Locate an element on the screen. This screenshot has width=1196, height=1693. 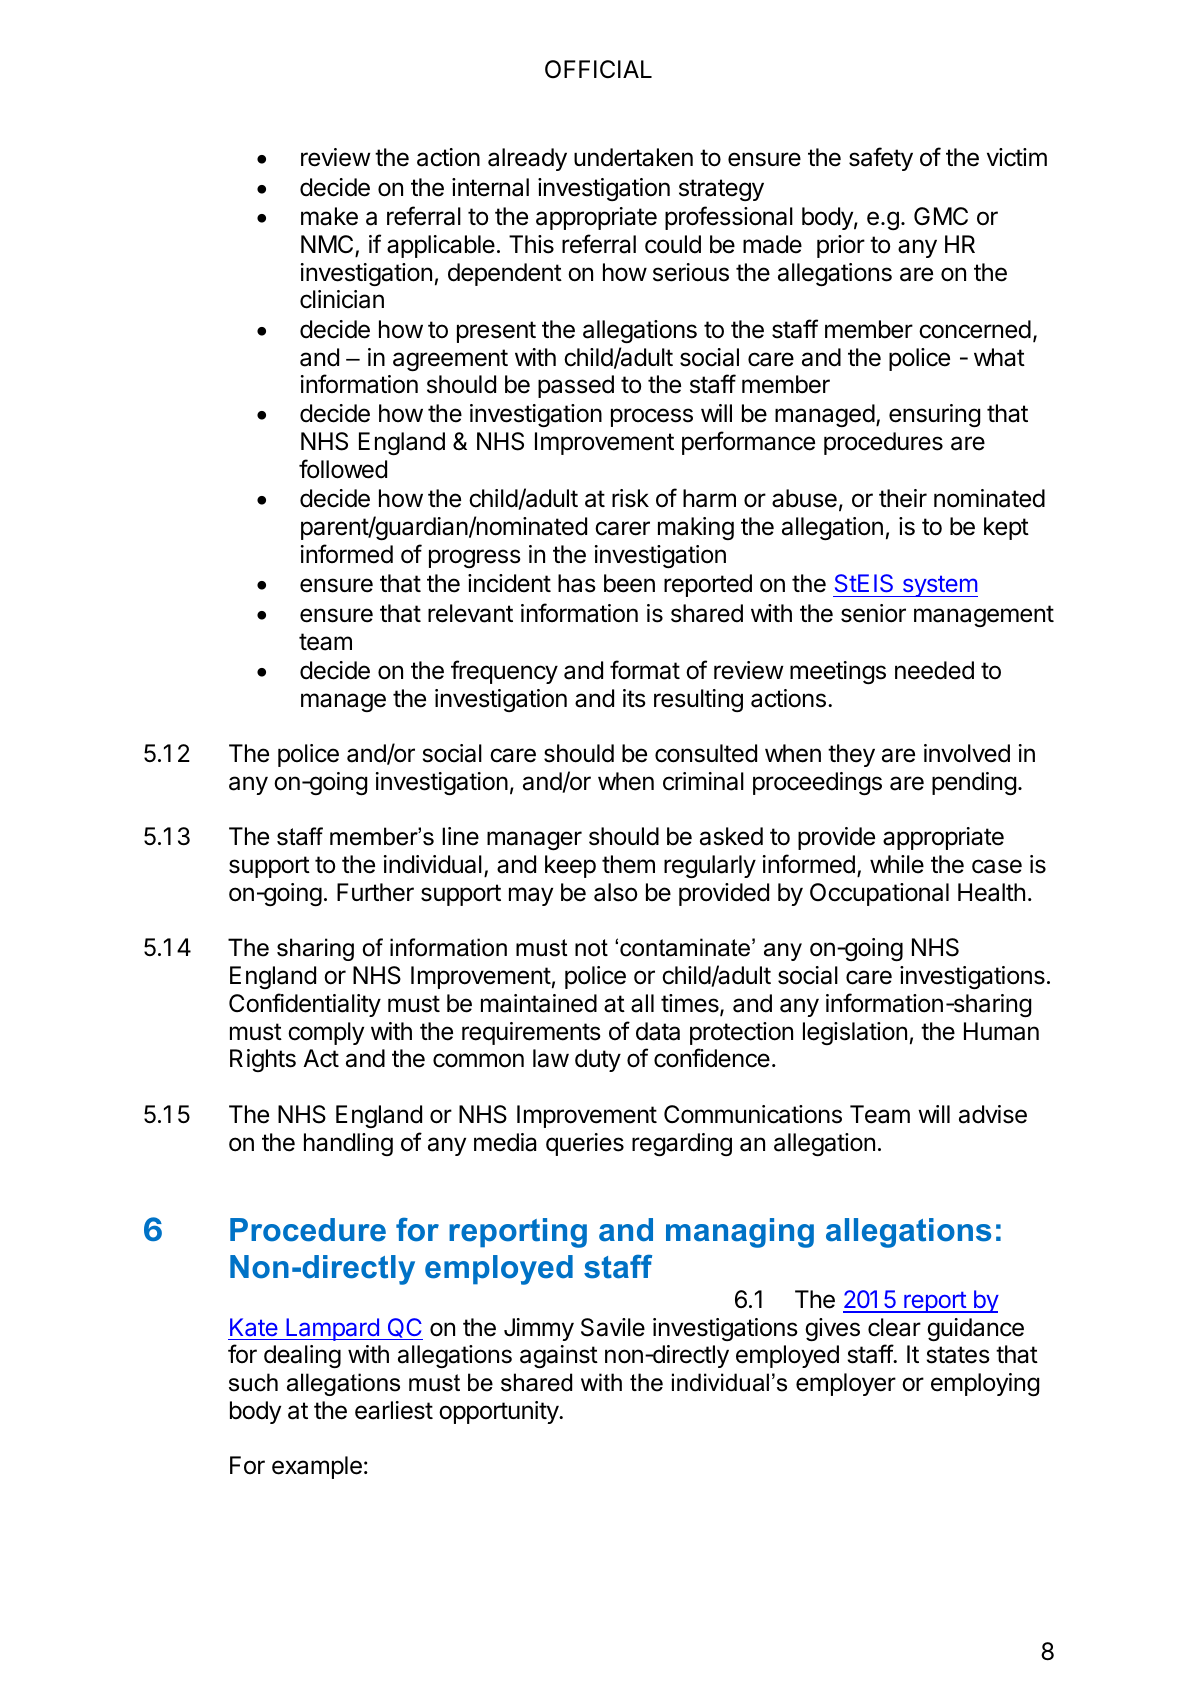
ensuring is located at coordinates (934, 415).
